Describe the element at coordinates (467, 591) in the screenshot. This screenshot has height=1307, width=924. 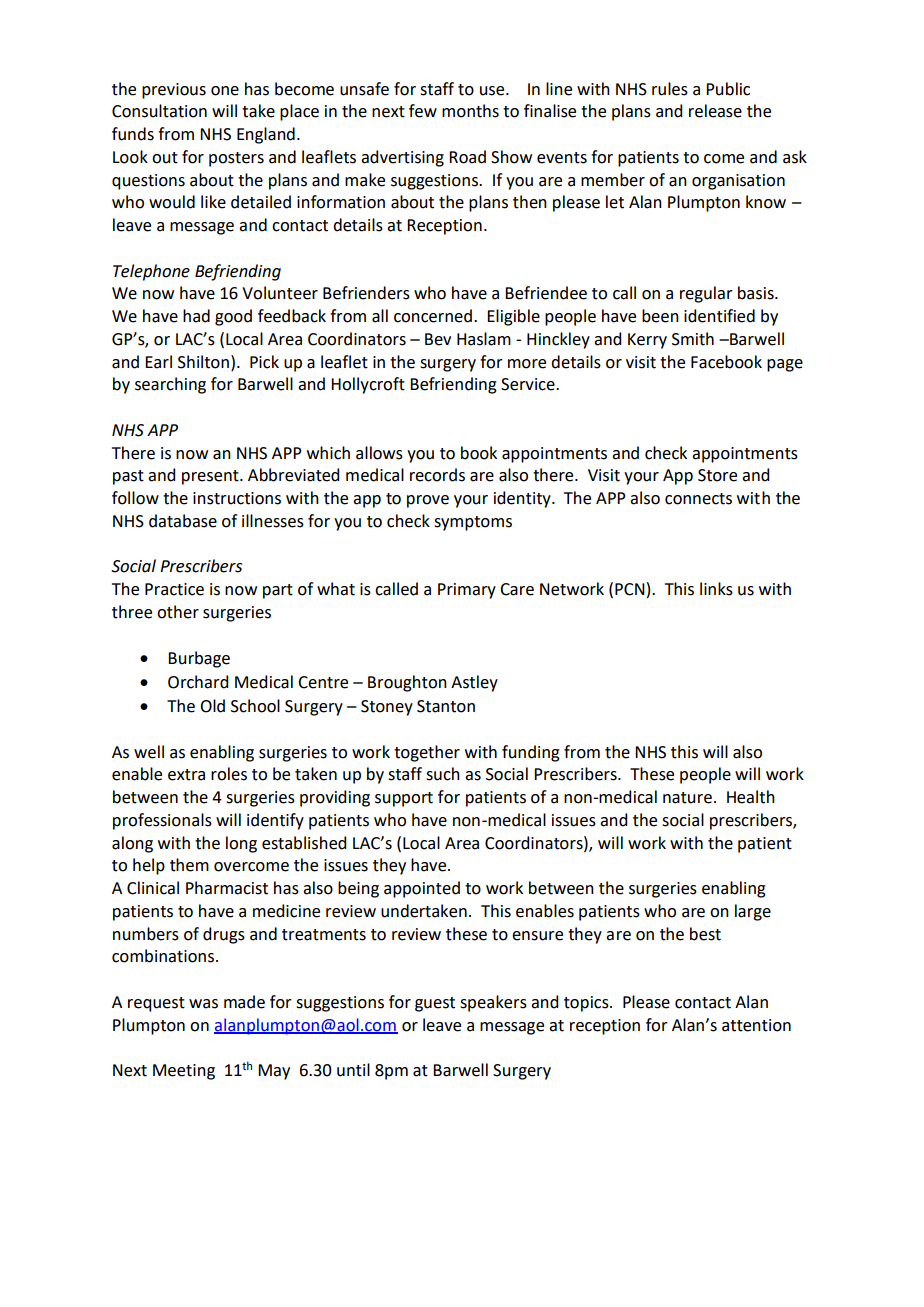
I see `Primary` at that location.
